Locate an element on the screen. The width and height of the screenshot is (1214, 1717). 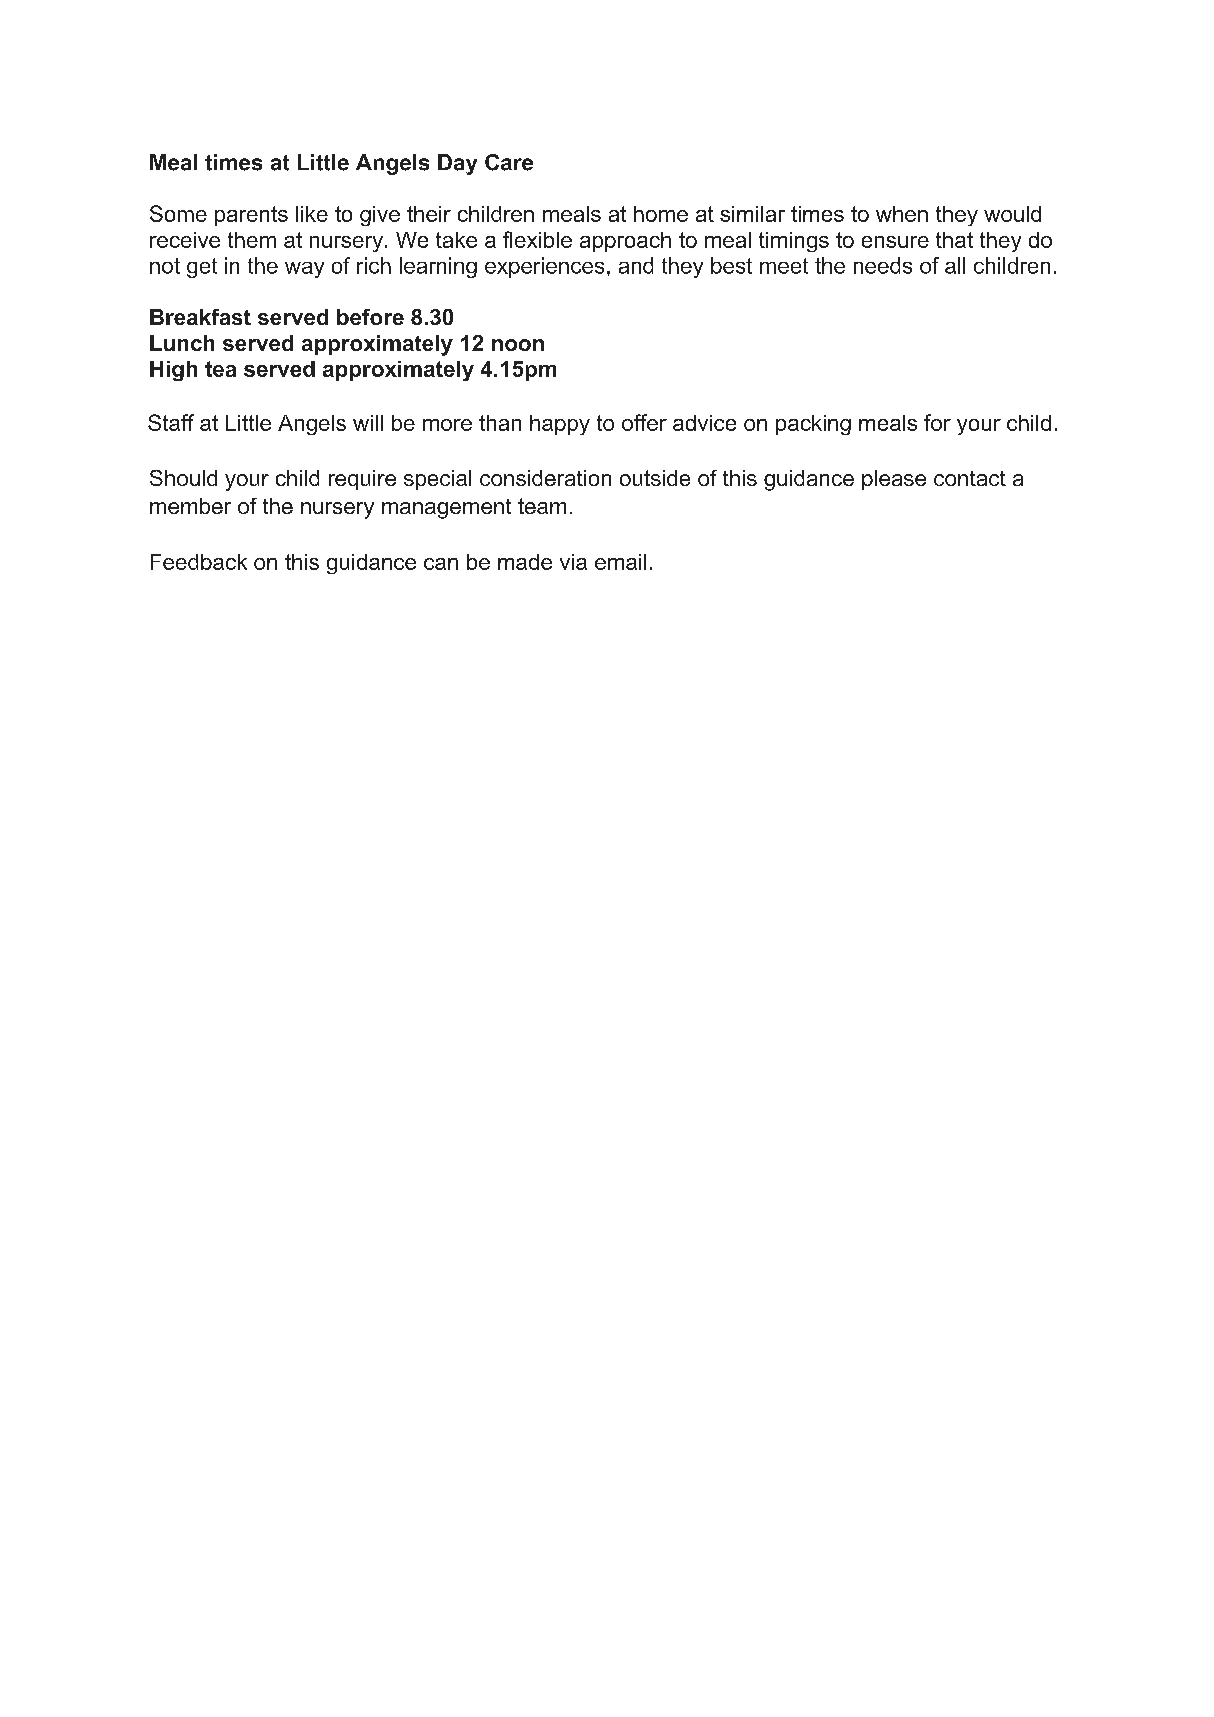
when is located at coordinates (902, 214).
